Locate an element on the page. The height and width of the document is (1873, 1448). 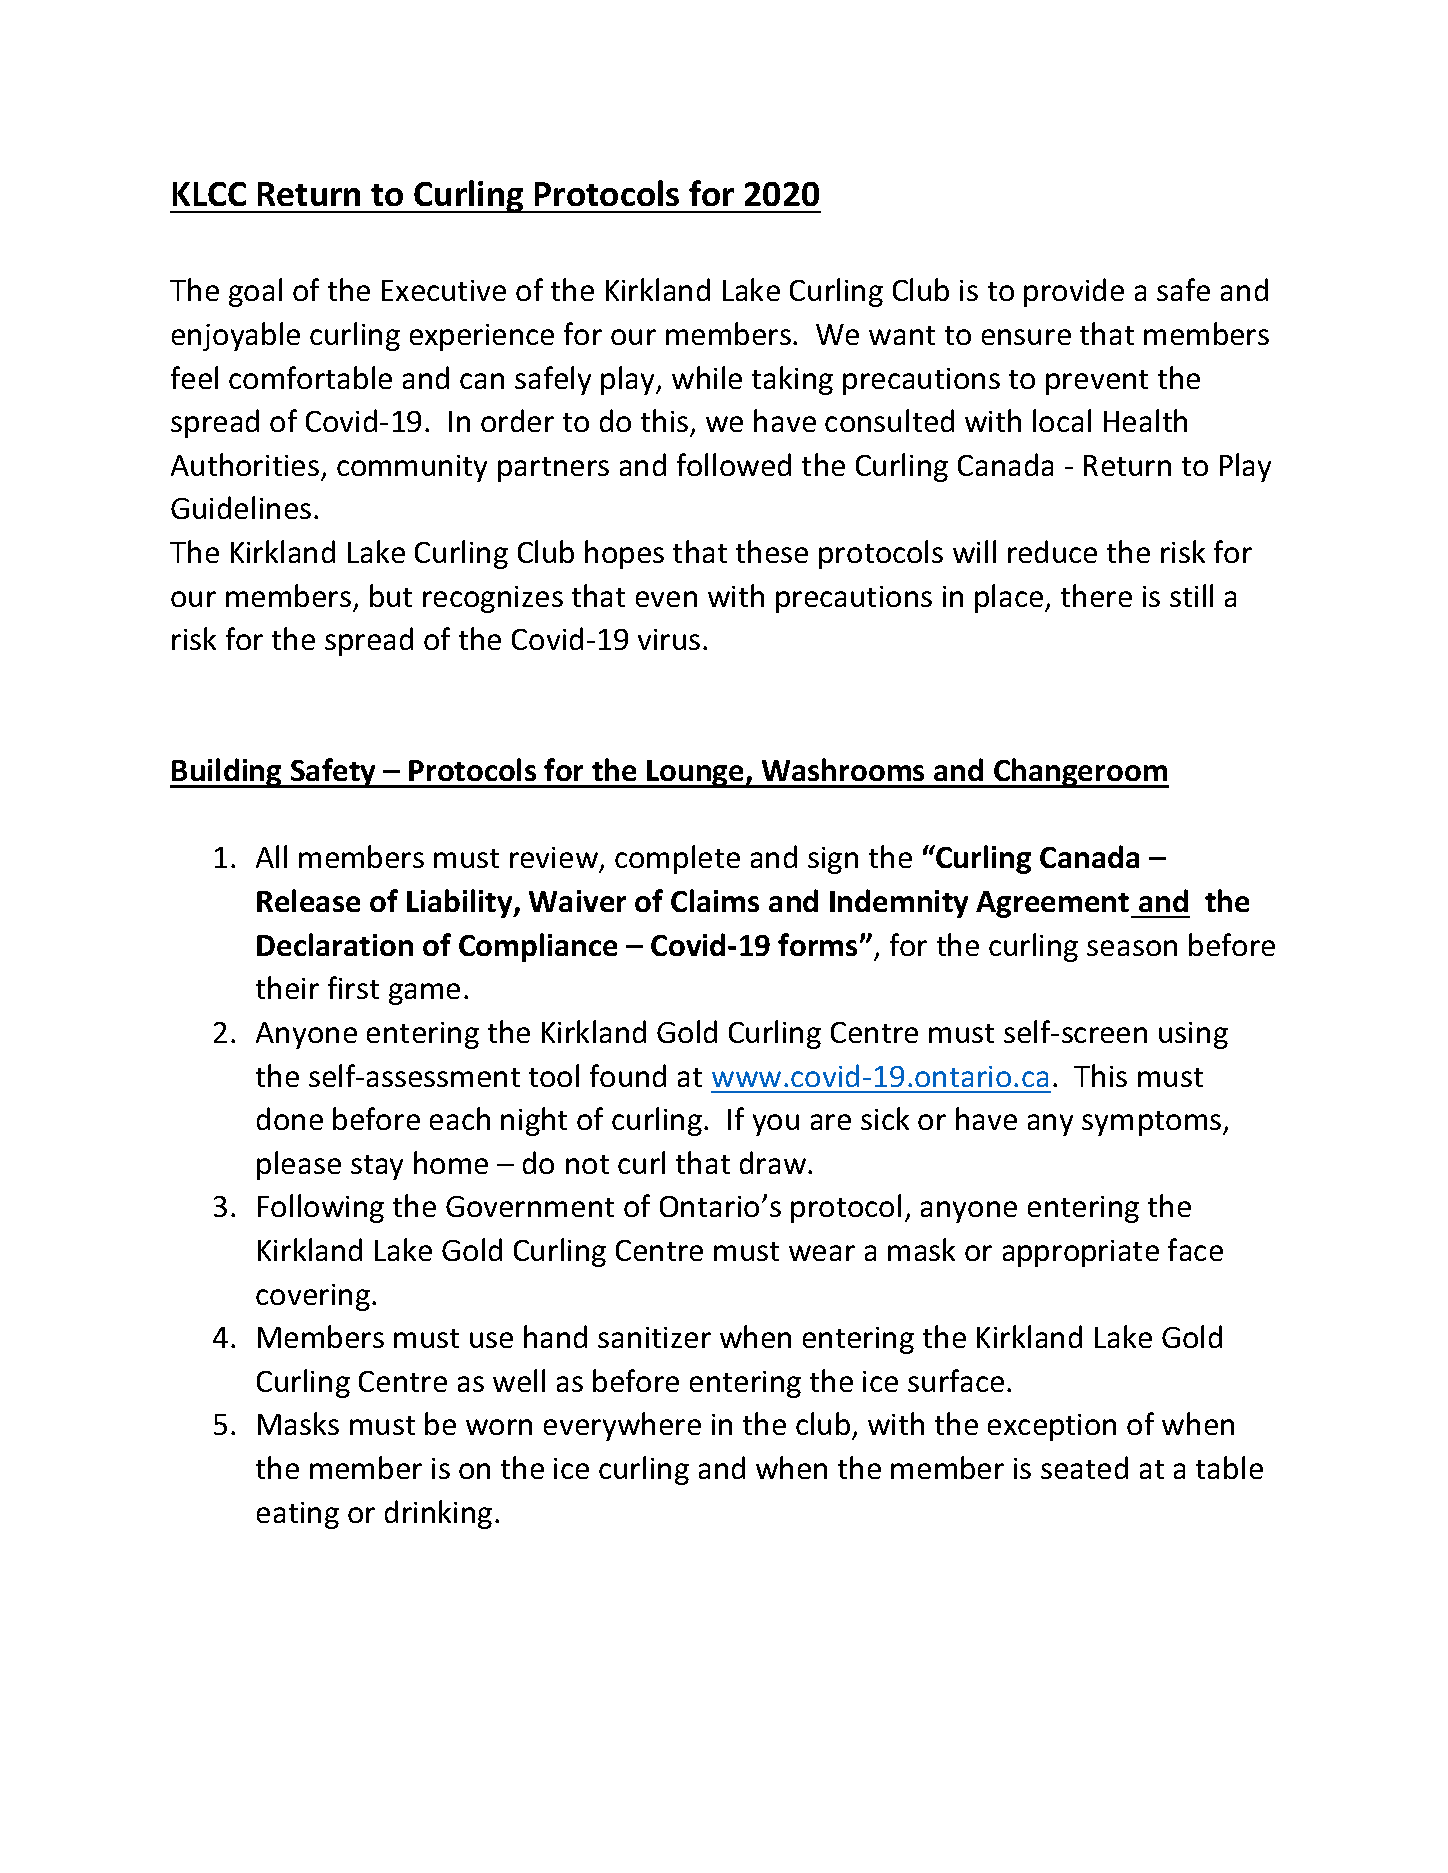
Agreement is located at coordinates (1054, 904).
